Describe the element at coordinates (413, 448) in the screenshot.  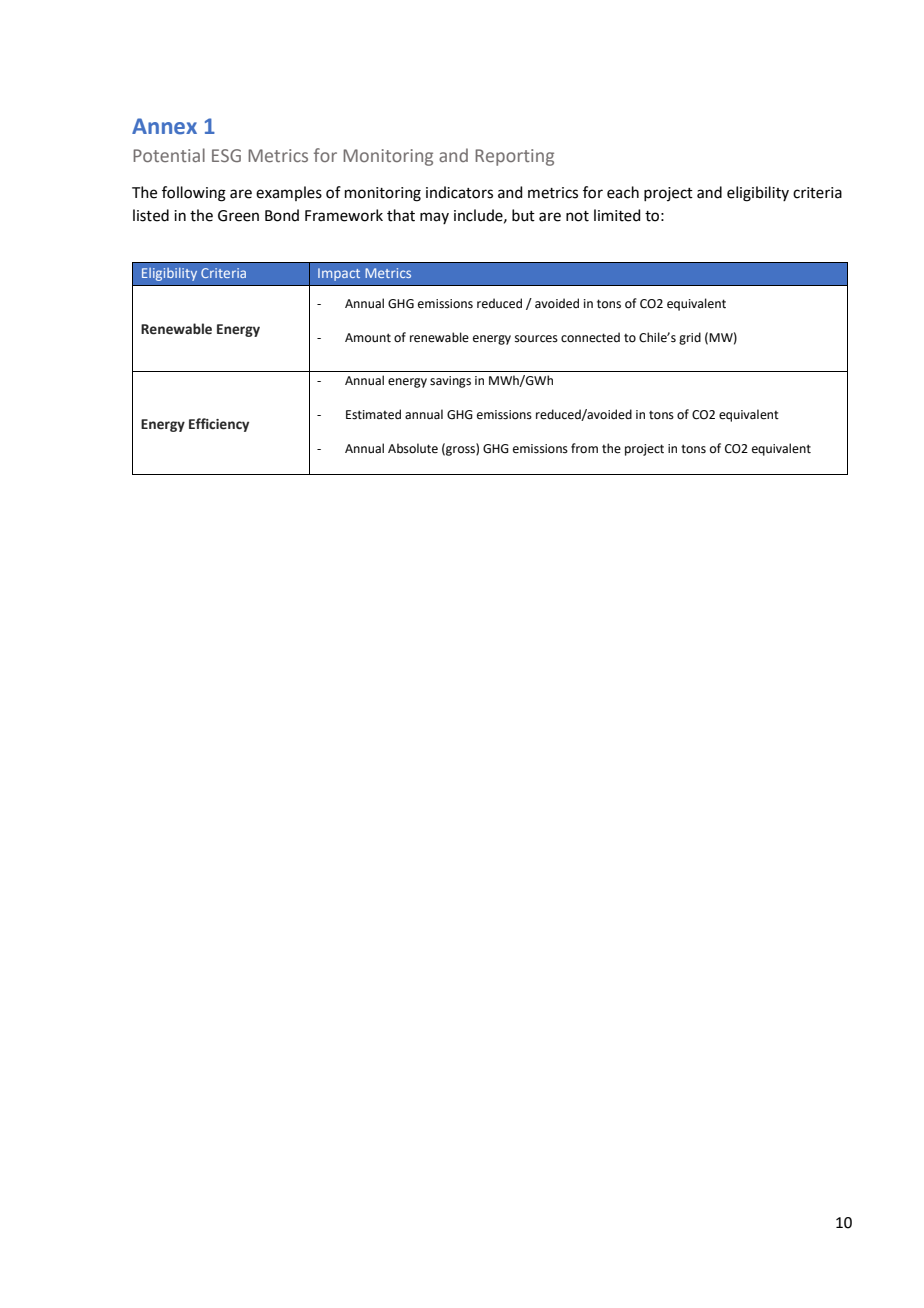
I see `Absolute` at that location.
